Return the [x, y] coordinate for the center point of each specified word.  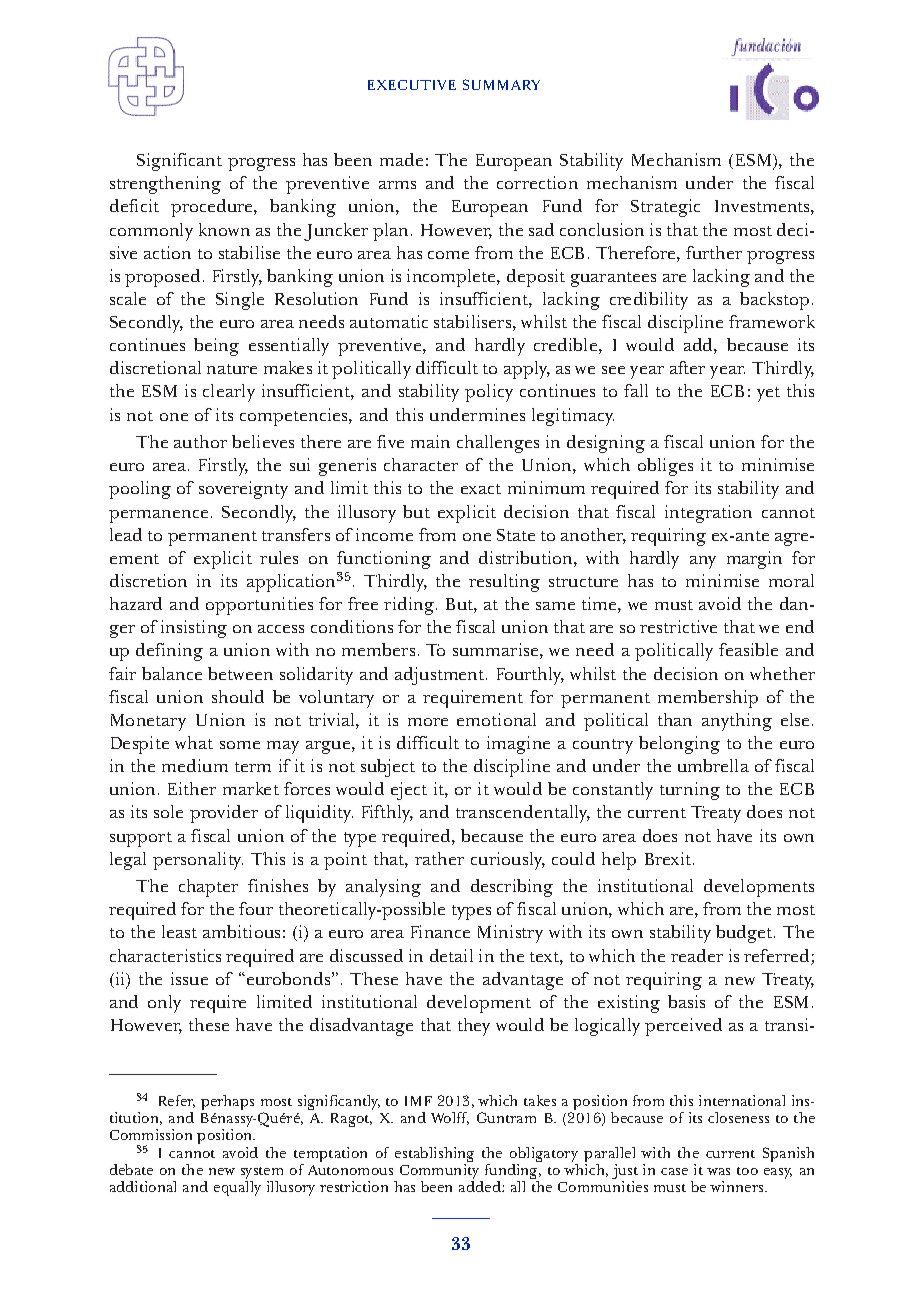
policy [489, 393]
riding [409, 606]
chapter [208, 888]
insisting [194, 629]
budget [745, 934]
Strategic [665, 208]
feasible [748, 649]
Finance [440, 931]
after [687, 367]
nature [232, 369]
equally [237, 1188]
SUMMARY [501, 84]
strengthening [165, 185]
